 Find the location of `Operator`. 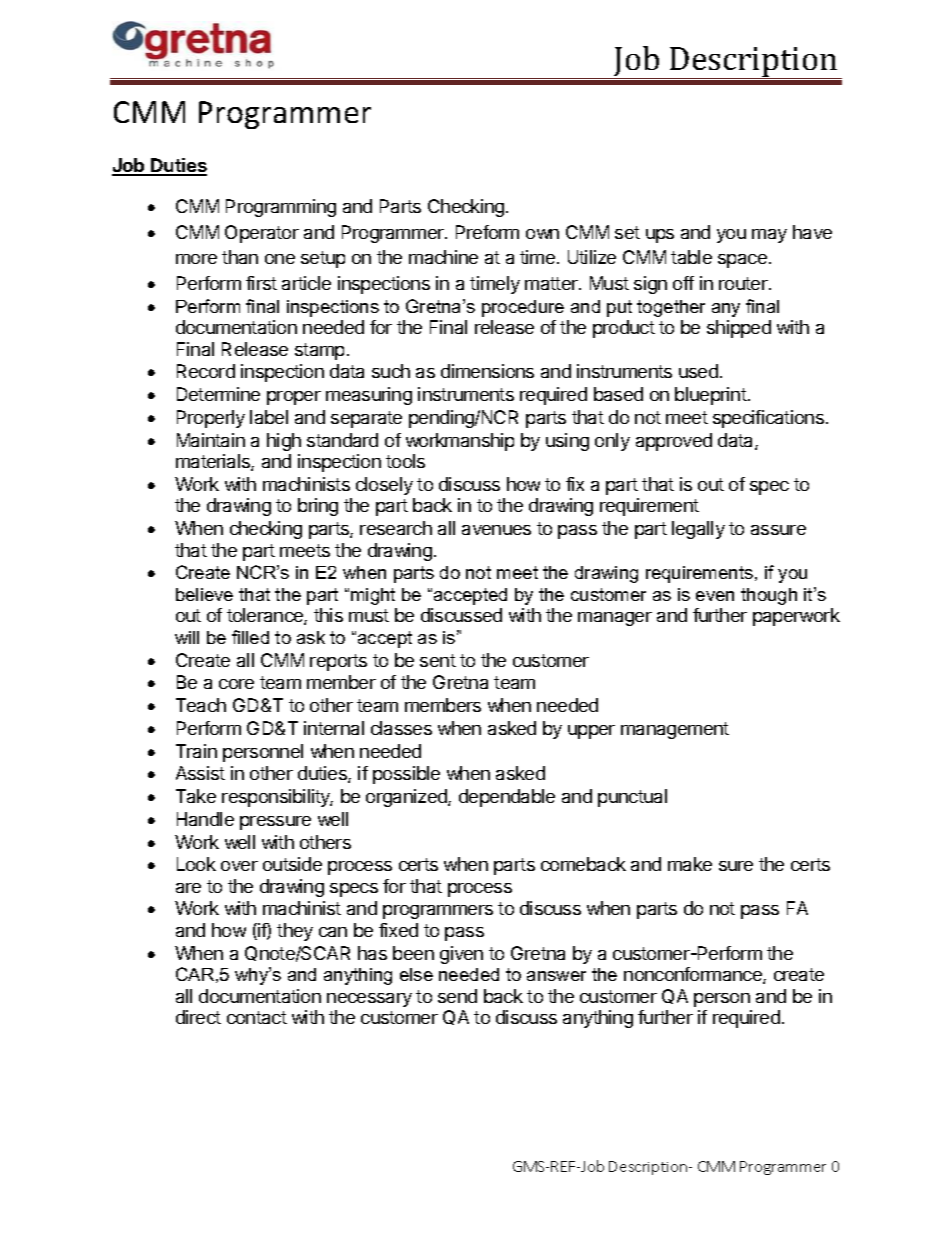

Operator is located at coordinates (262, 234).
